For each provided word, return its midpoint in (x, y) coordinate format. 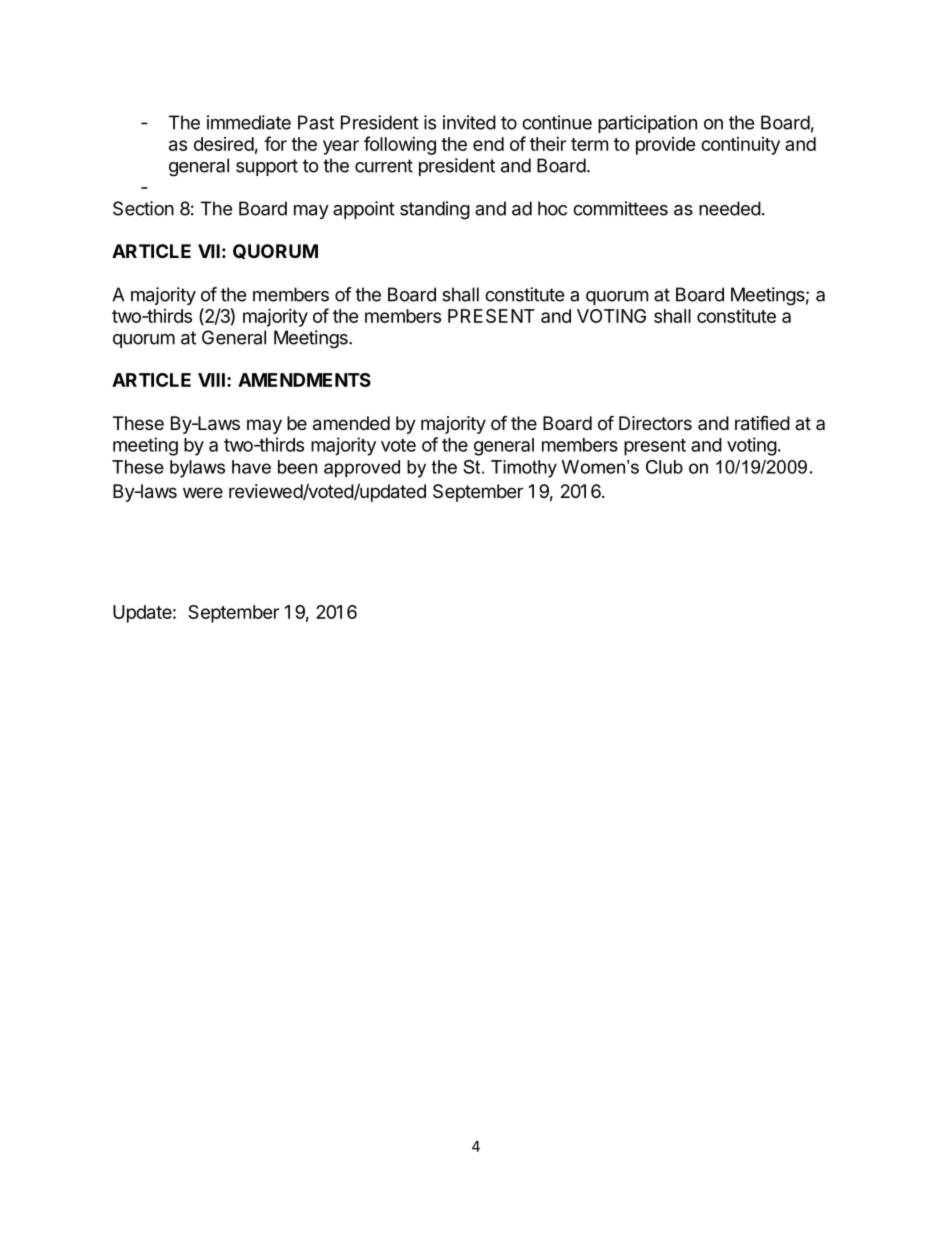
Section (143, 208)
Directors (655, 423)
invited (469, 122)
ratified (762, 423)
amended (351, 423)
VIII (211, 380)
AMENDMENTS (304, 380)
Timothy (524, 469)
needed (730, 208)
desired (224, 144)
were (203, 492)
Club (664, 467)
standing (435, 210)
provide (666, 146)
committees (620, 208)
